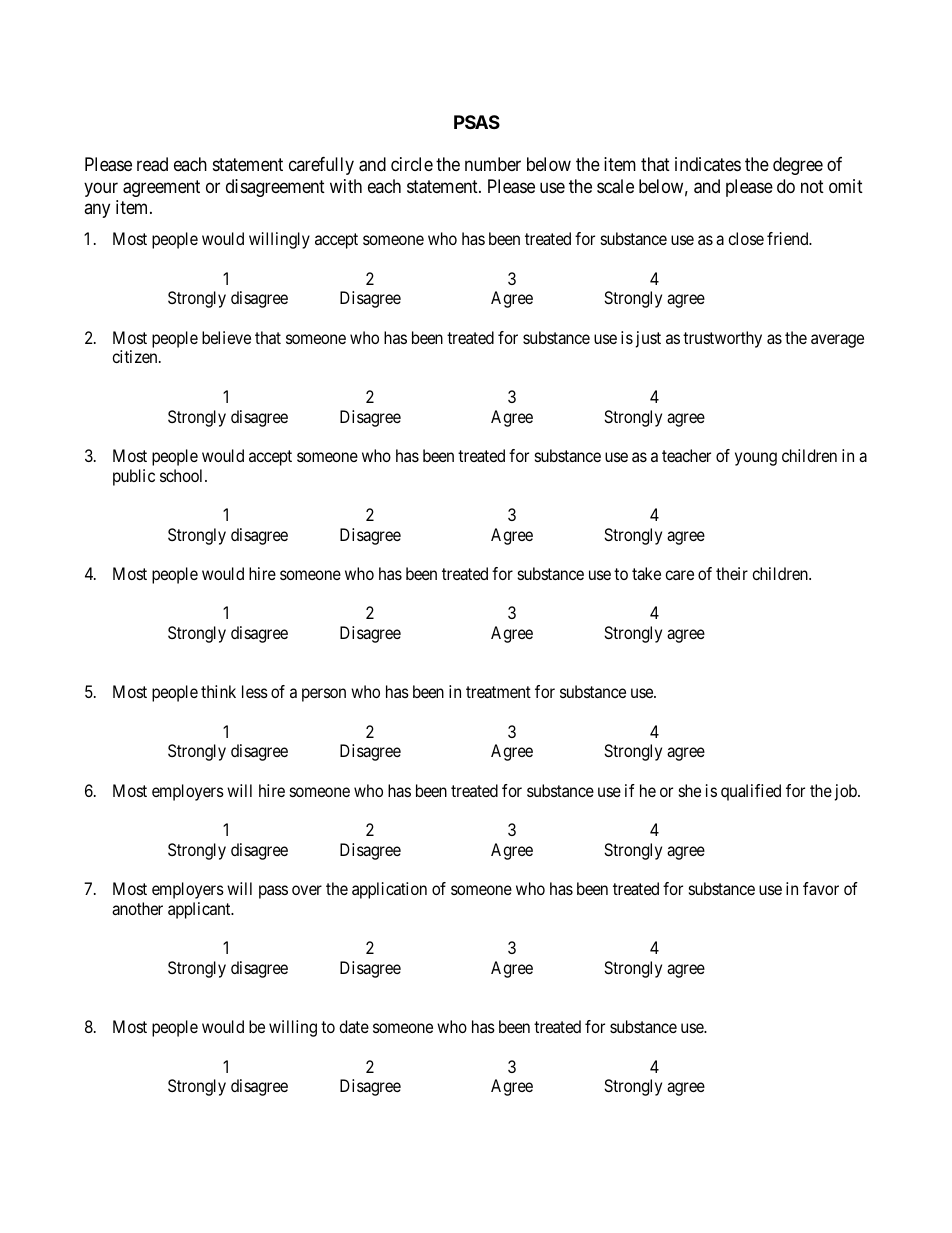 The image size is (952, 1233). What do you see at coordinates (152, 164) in the screenshot?
I see `read` at bounding box center [152, 164].
